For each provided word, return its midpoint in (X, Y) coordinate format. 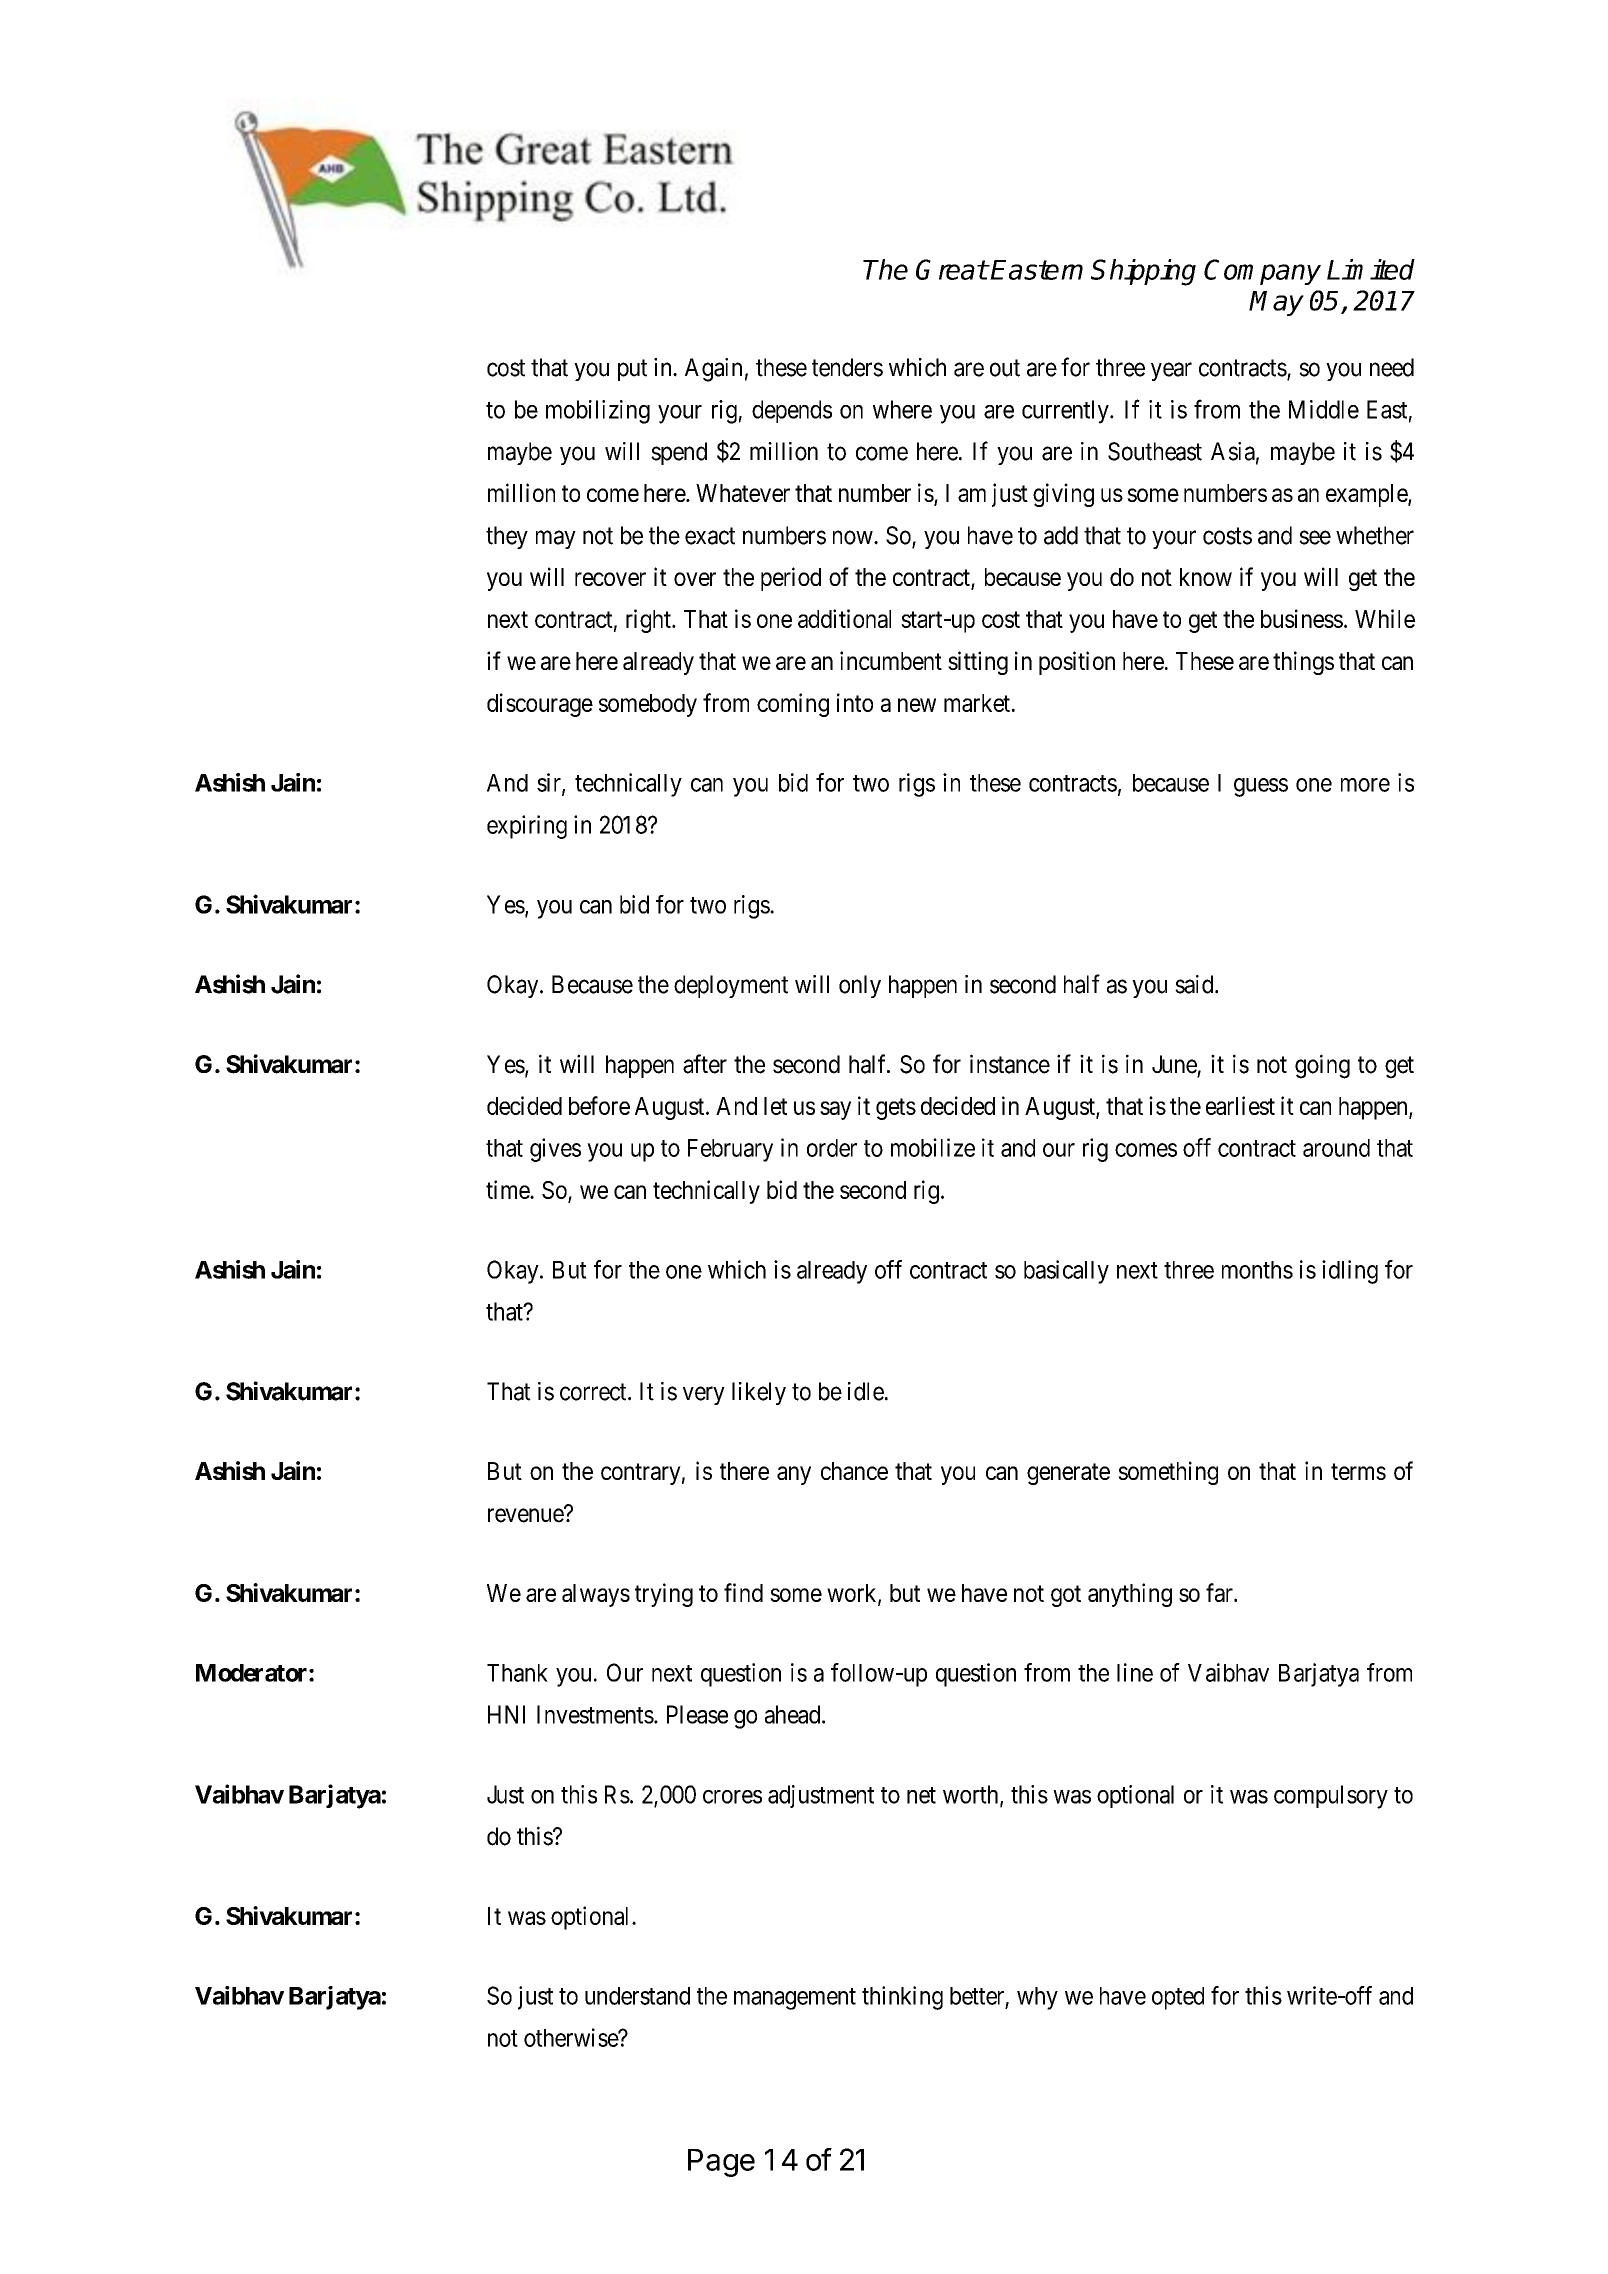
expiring (527, 827)
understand (637, 1996)
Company (1262, 272)
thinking (902, 1998)
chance (854, 1471)
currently (1066, 412)
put (632, 370)
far (1220, 1592)
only (860, 986)
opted (1178, 1998)
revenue (526, 1515)
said (1195, 984)
